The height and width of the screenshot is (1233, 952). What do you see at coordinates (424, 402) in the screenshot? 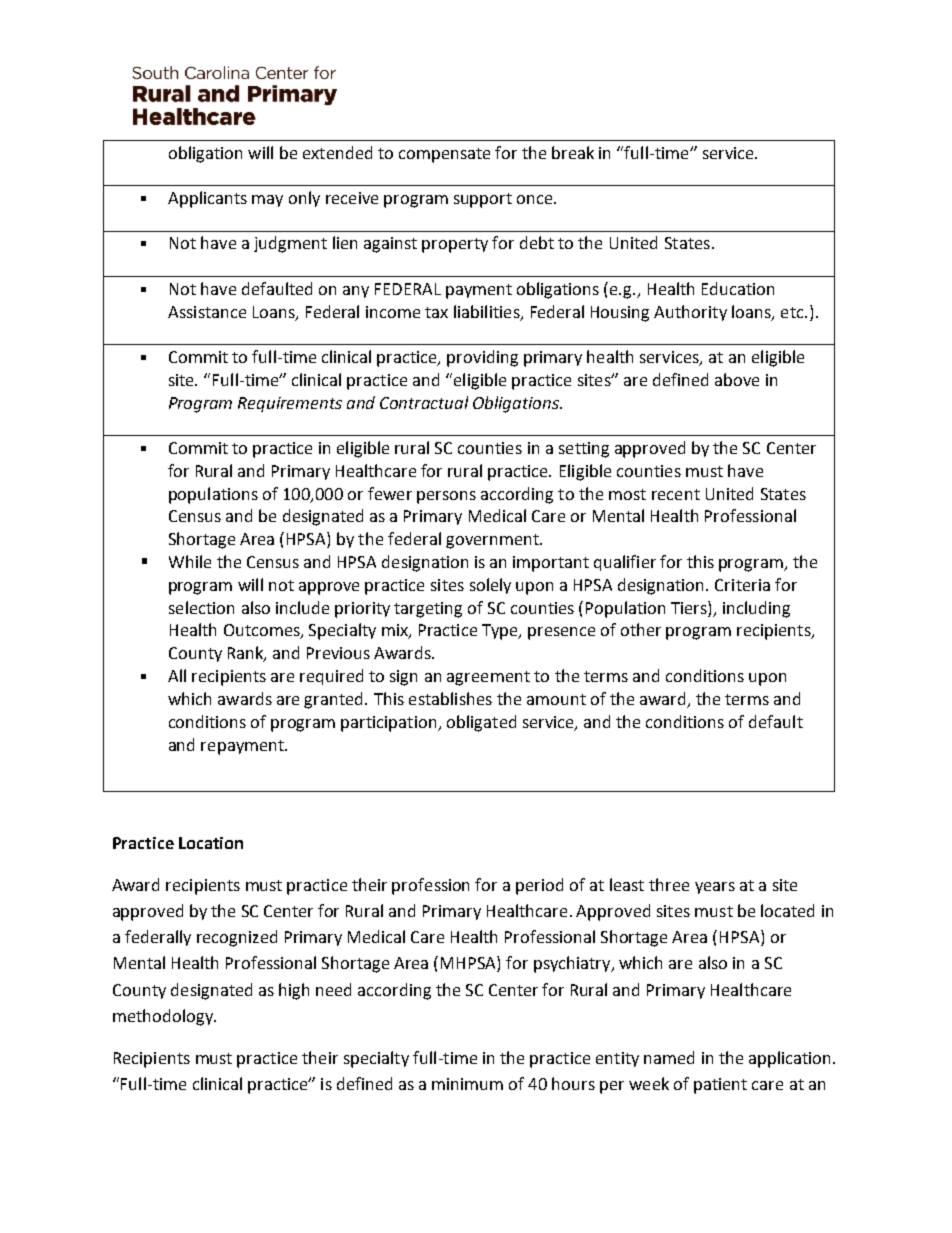
I see `Contractual` at bounding box center [424, 402].
